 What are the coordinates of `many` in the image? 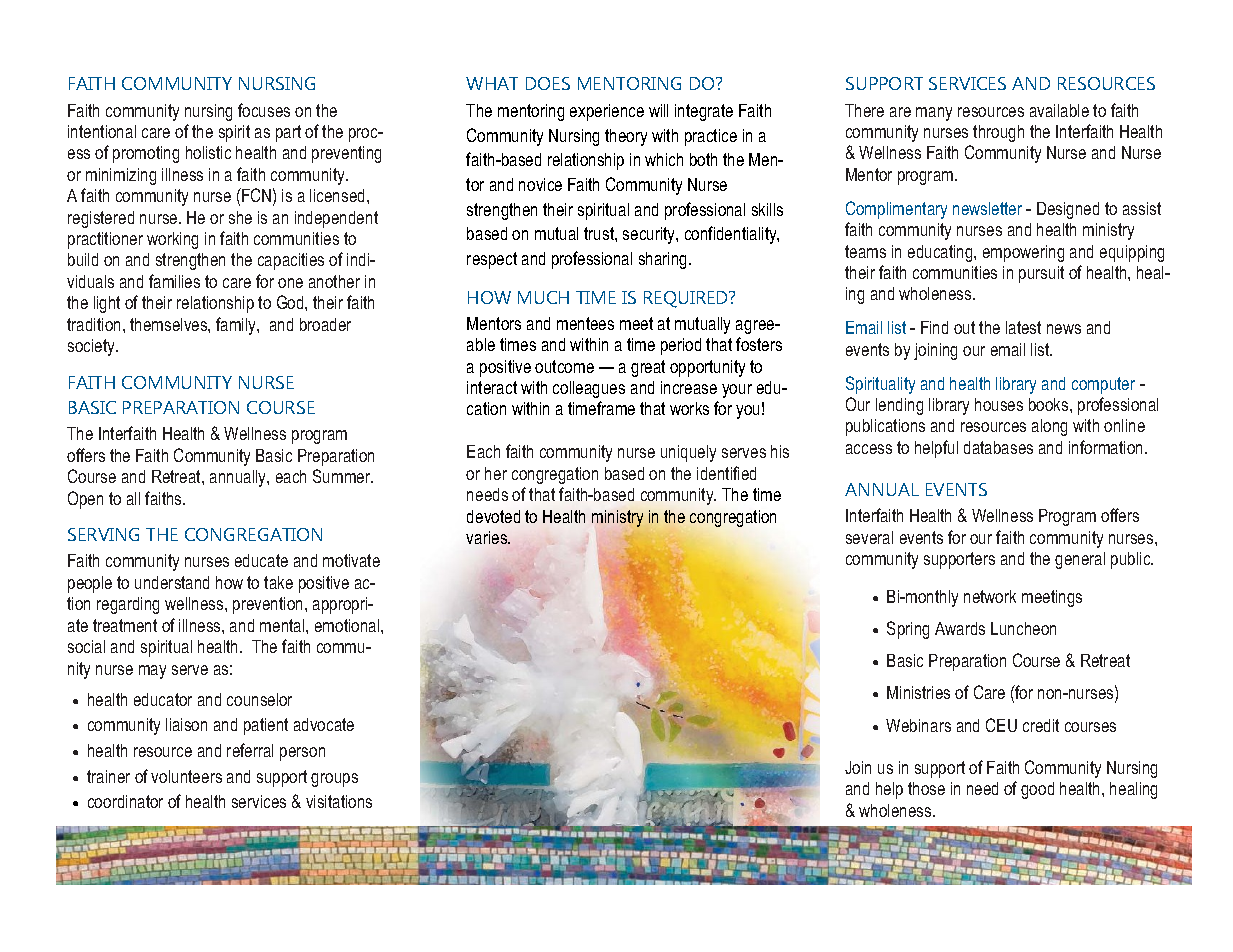 It's located at (934, 114).
